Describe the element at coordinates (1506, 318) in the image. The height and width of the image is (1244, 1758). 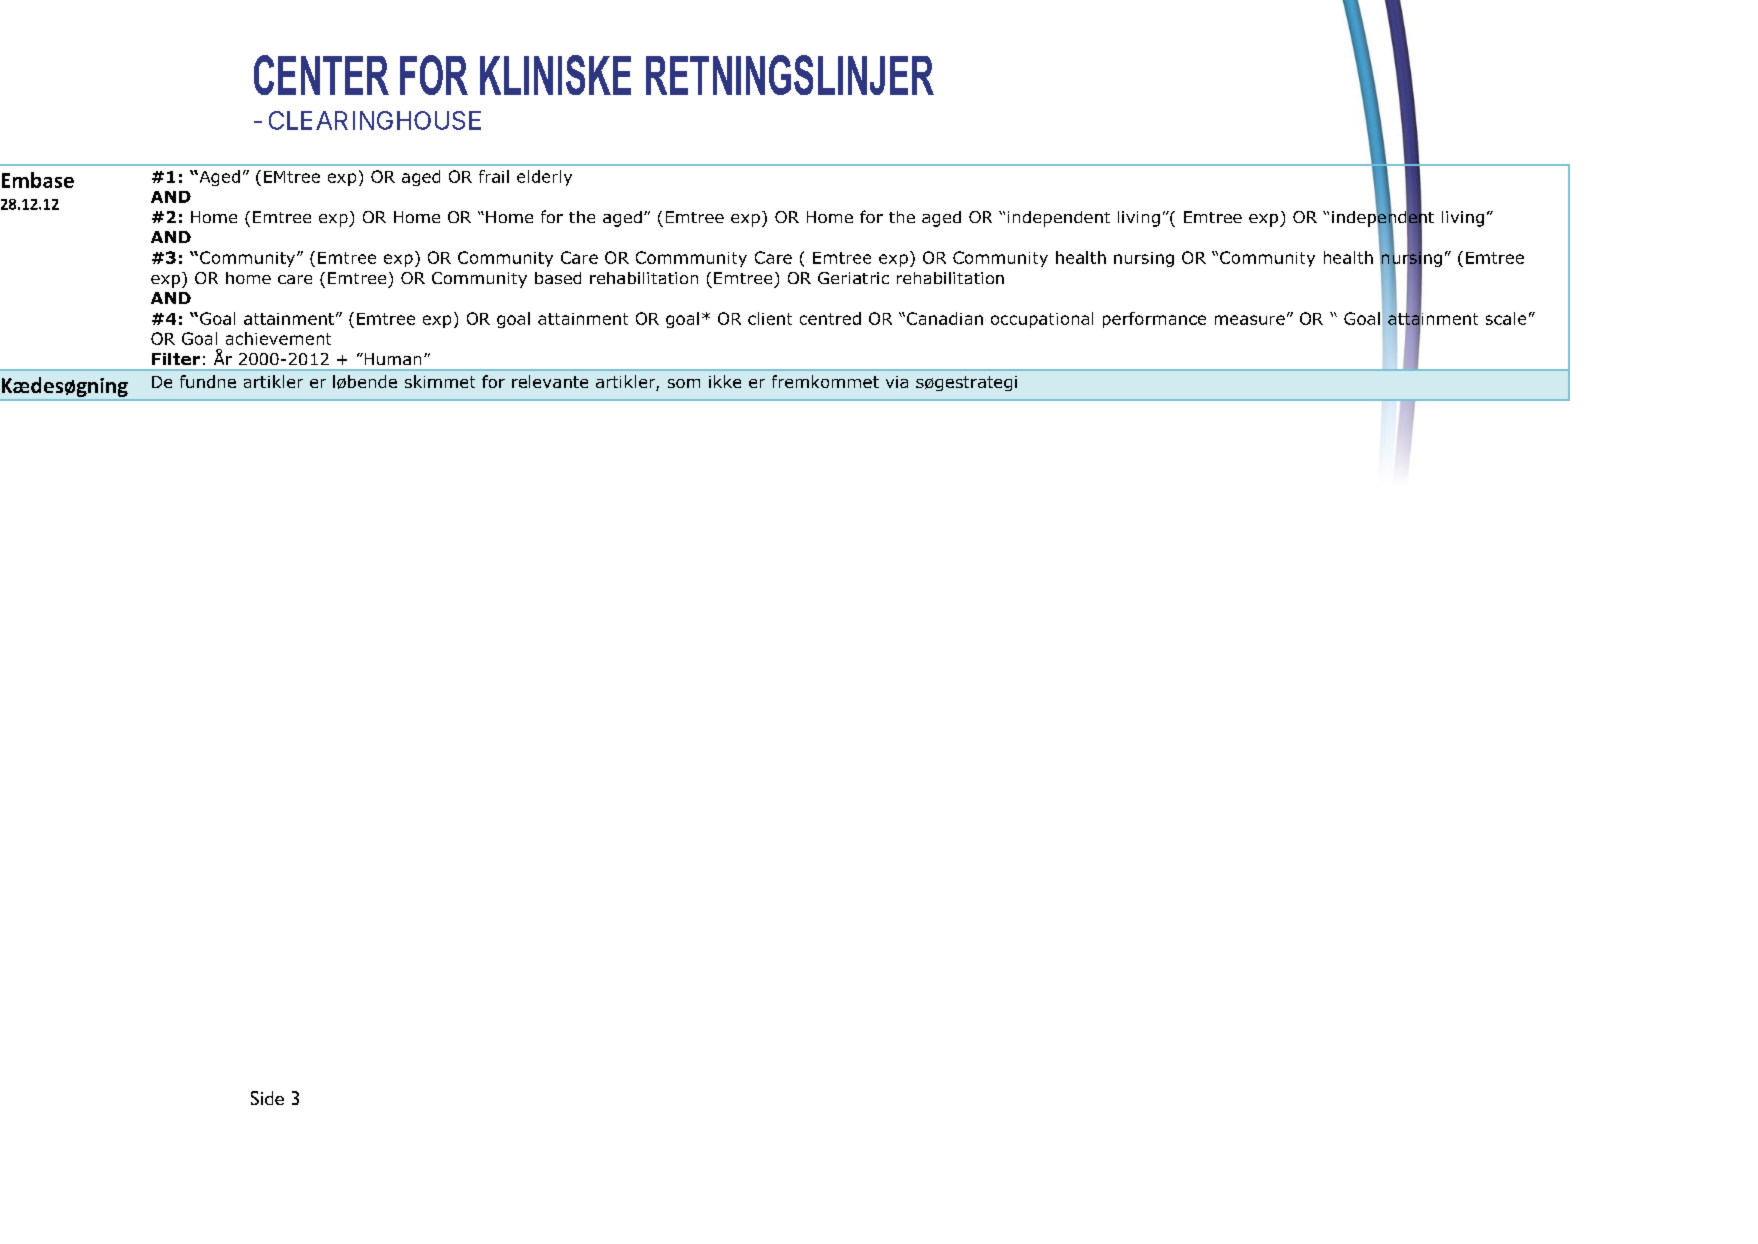
I see `scale` at that location.
